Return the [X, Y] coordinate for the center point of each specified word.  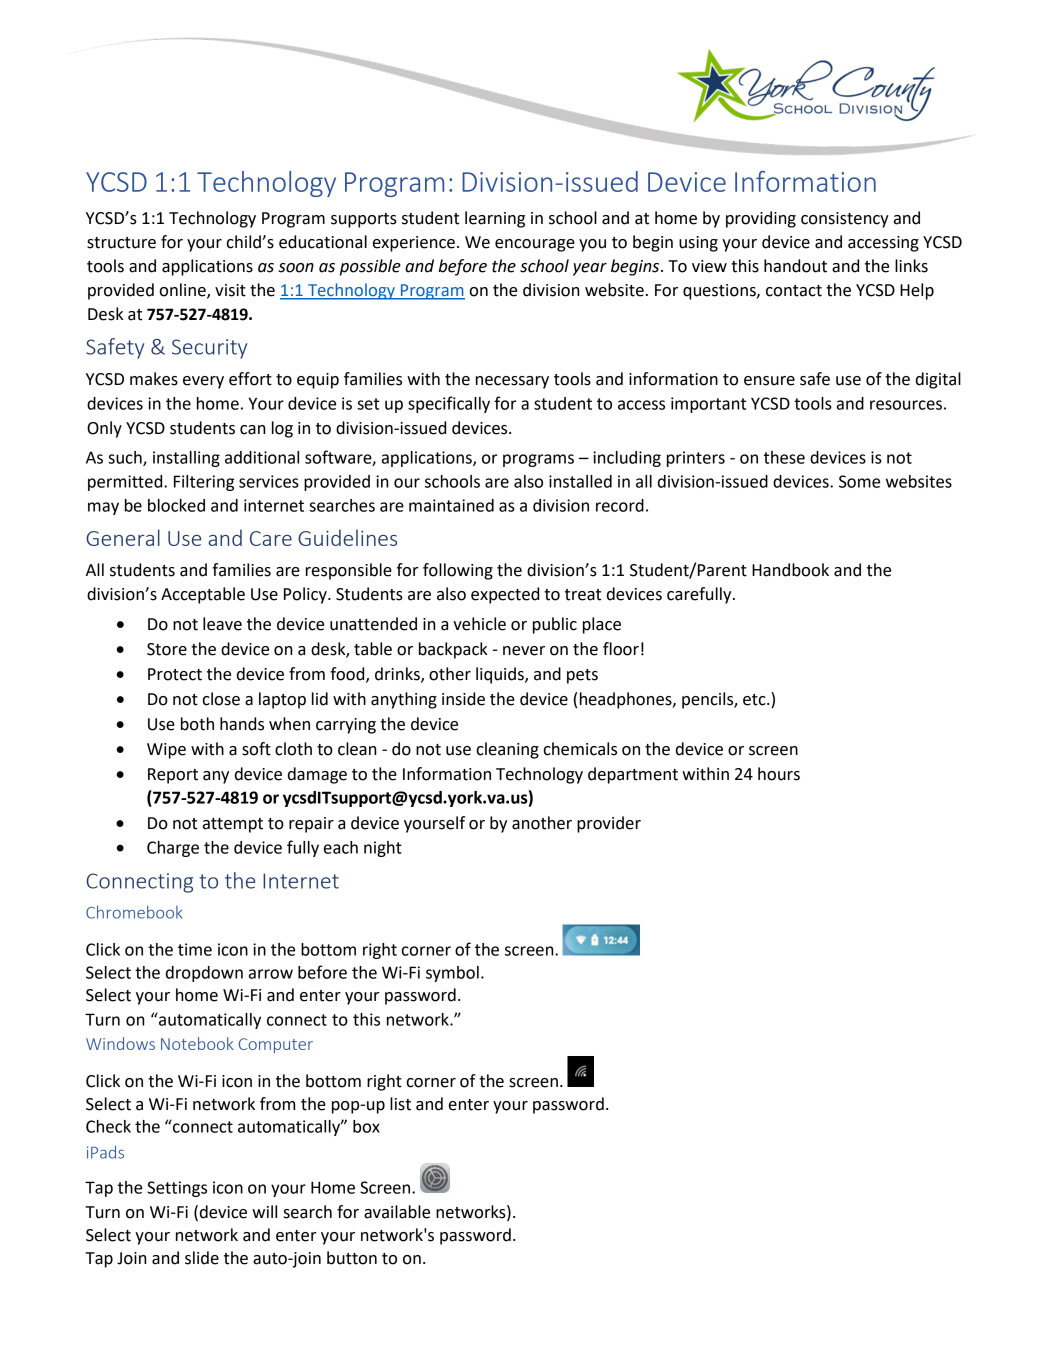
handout [795, 266]
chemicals [580, 749]
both [197, 724]
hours [779, 774]
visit [230, 290]
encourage [535, 245]
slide [202, 1258]
